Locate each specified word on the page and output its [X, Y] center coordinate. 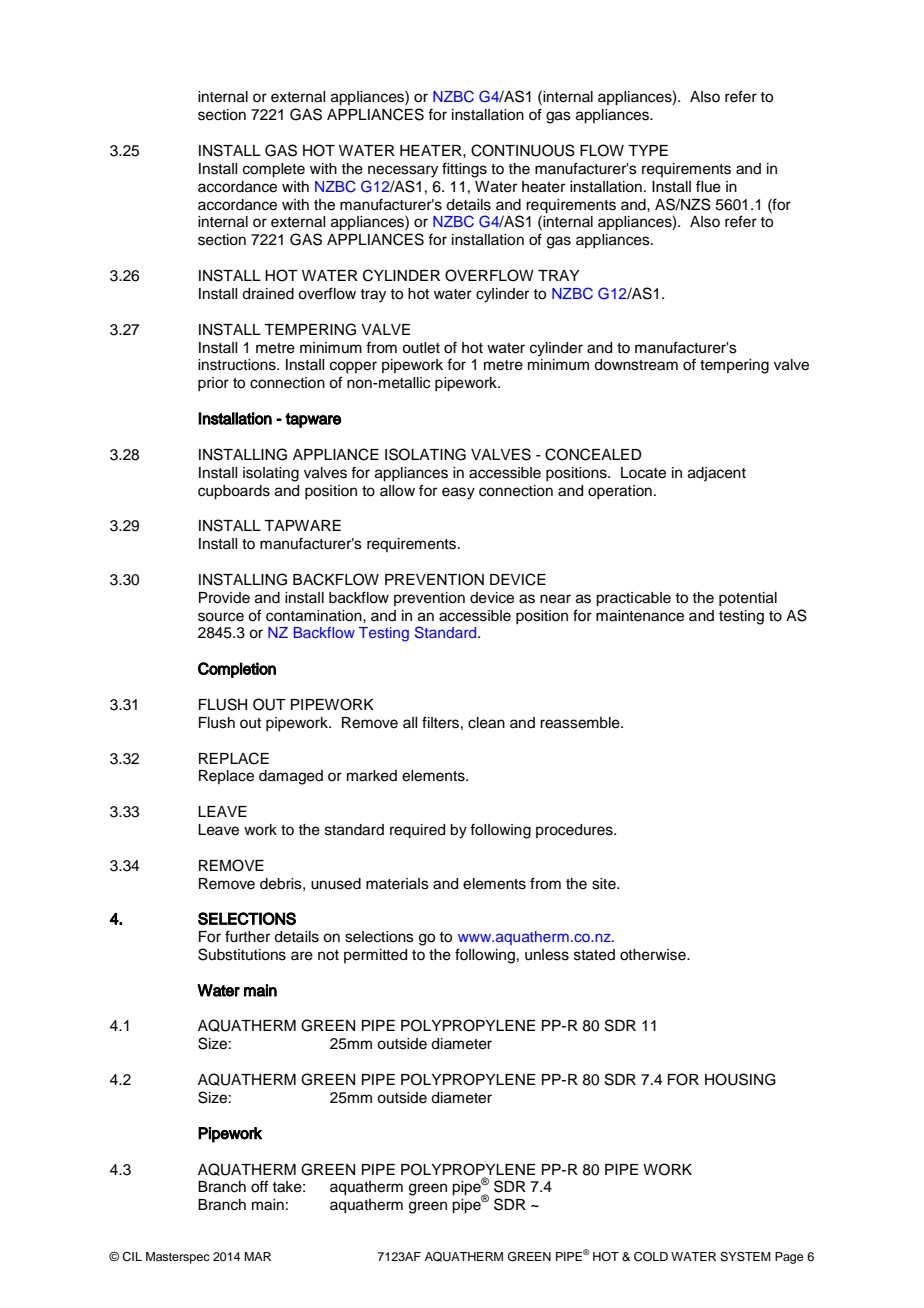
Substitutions [242, 954]
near [555, 599]
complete [274, 170]
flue [708, 186]
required [417, 831]
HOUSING [740, 1079]
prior [213, 384]
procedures [575, 831]
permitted [375, 956]
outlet [421, 348]
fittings [464, 170]
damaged [291, 777]
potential [748, 599]
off [259, 1186]
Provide [224, 598]
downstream [636, 365]
